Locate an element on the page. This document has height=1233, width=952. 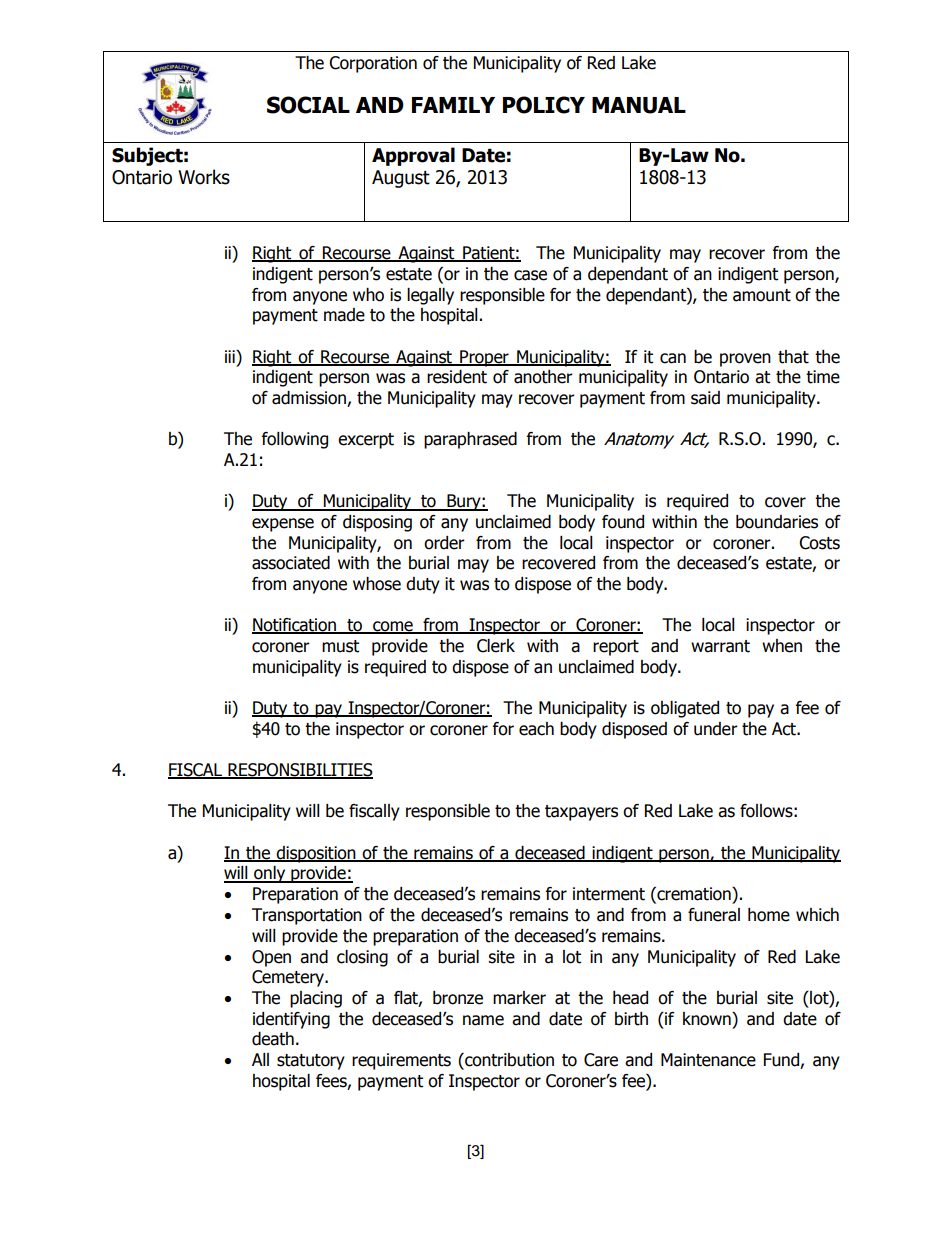
death is located at coordinates (273, 1039).
